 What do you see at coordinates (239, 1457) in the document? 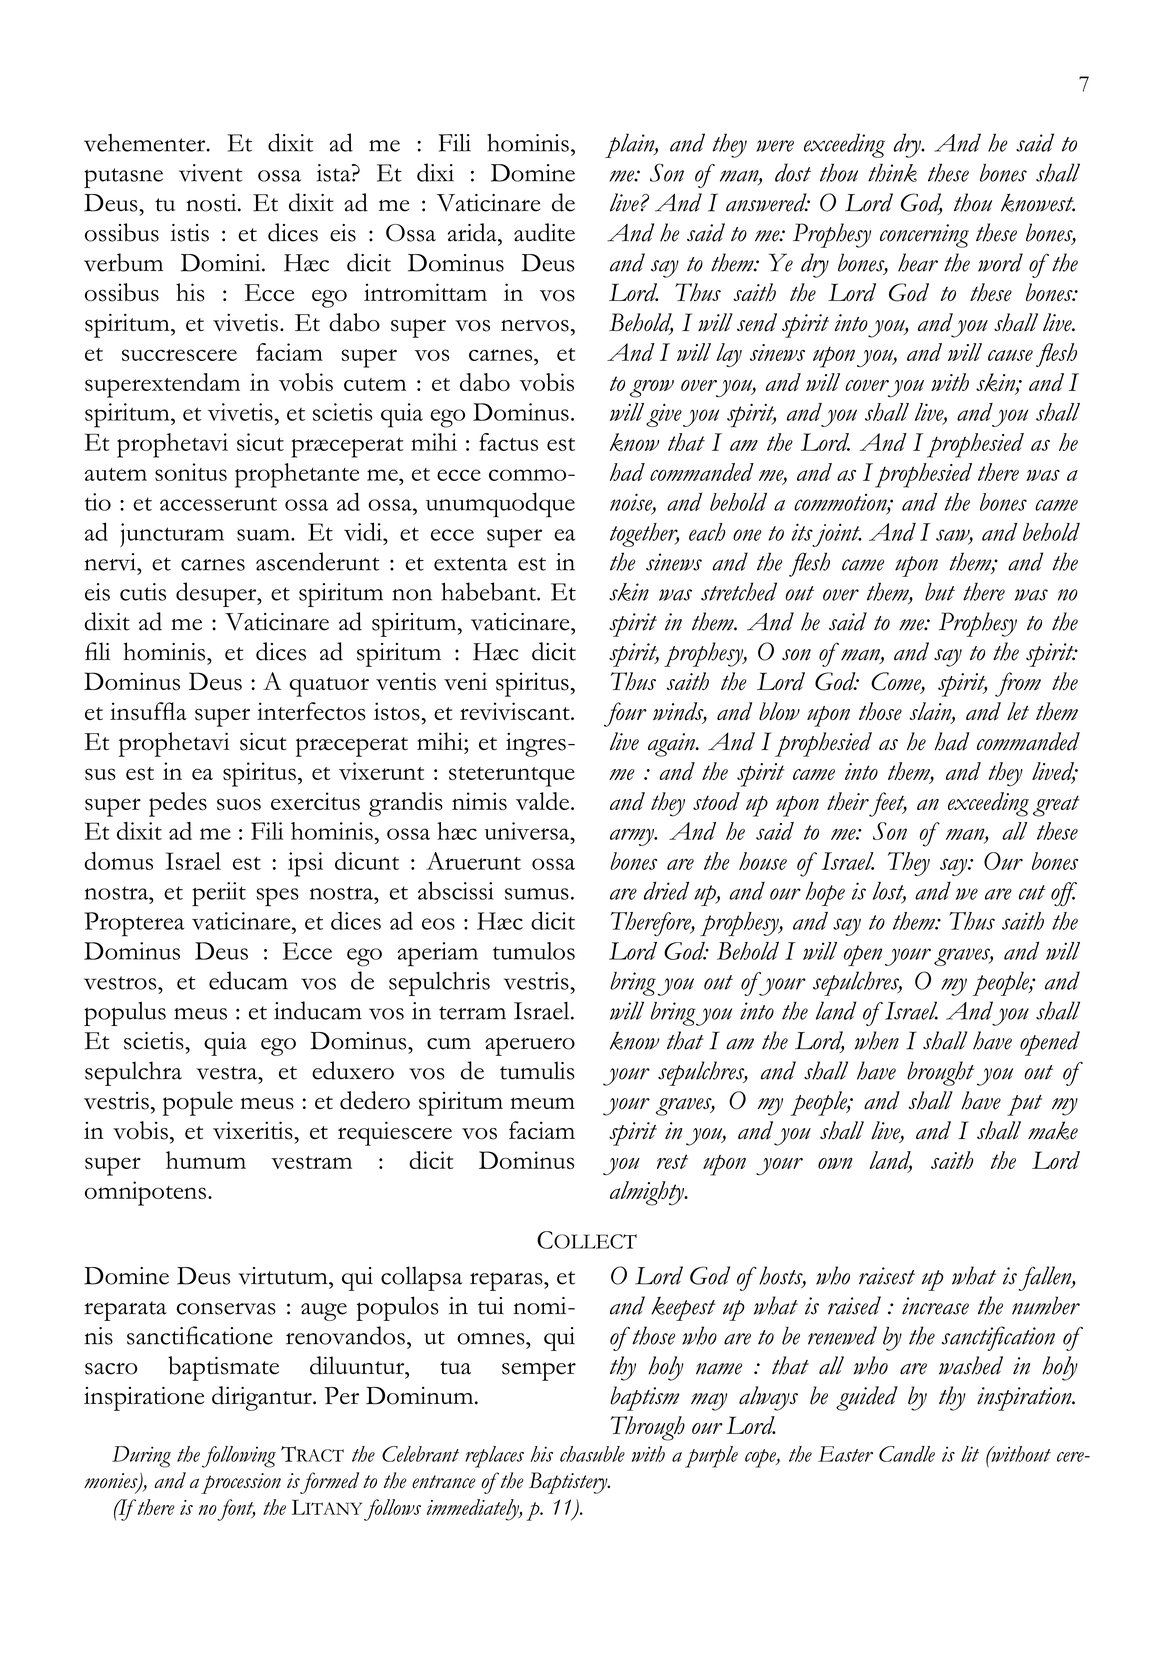
I see `following` at bounding box center [239, 1457].
